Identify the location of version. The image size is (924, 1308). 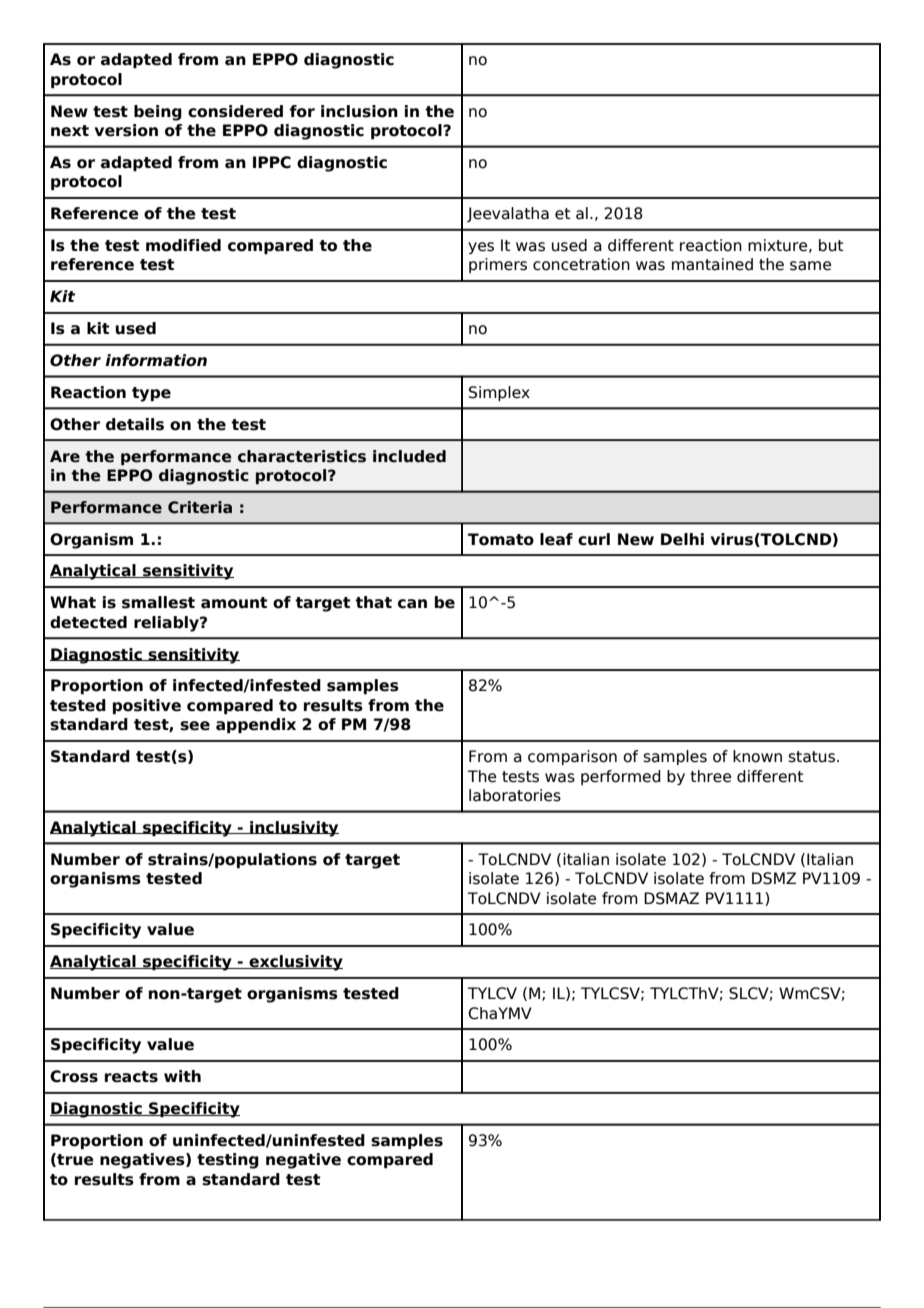
(126, 130).
